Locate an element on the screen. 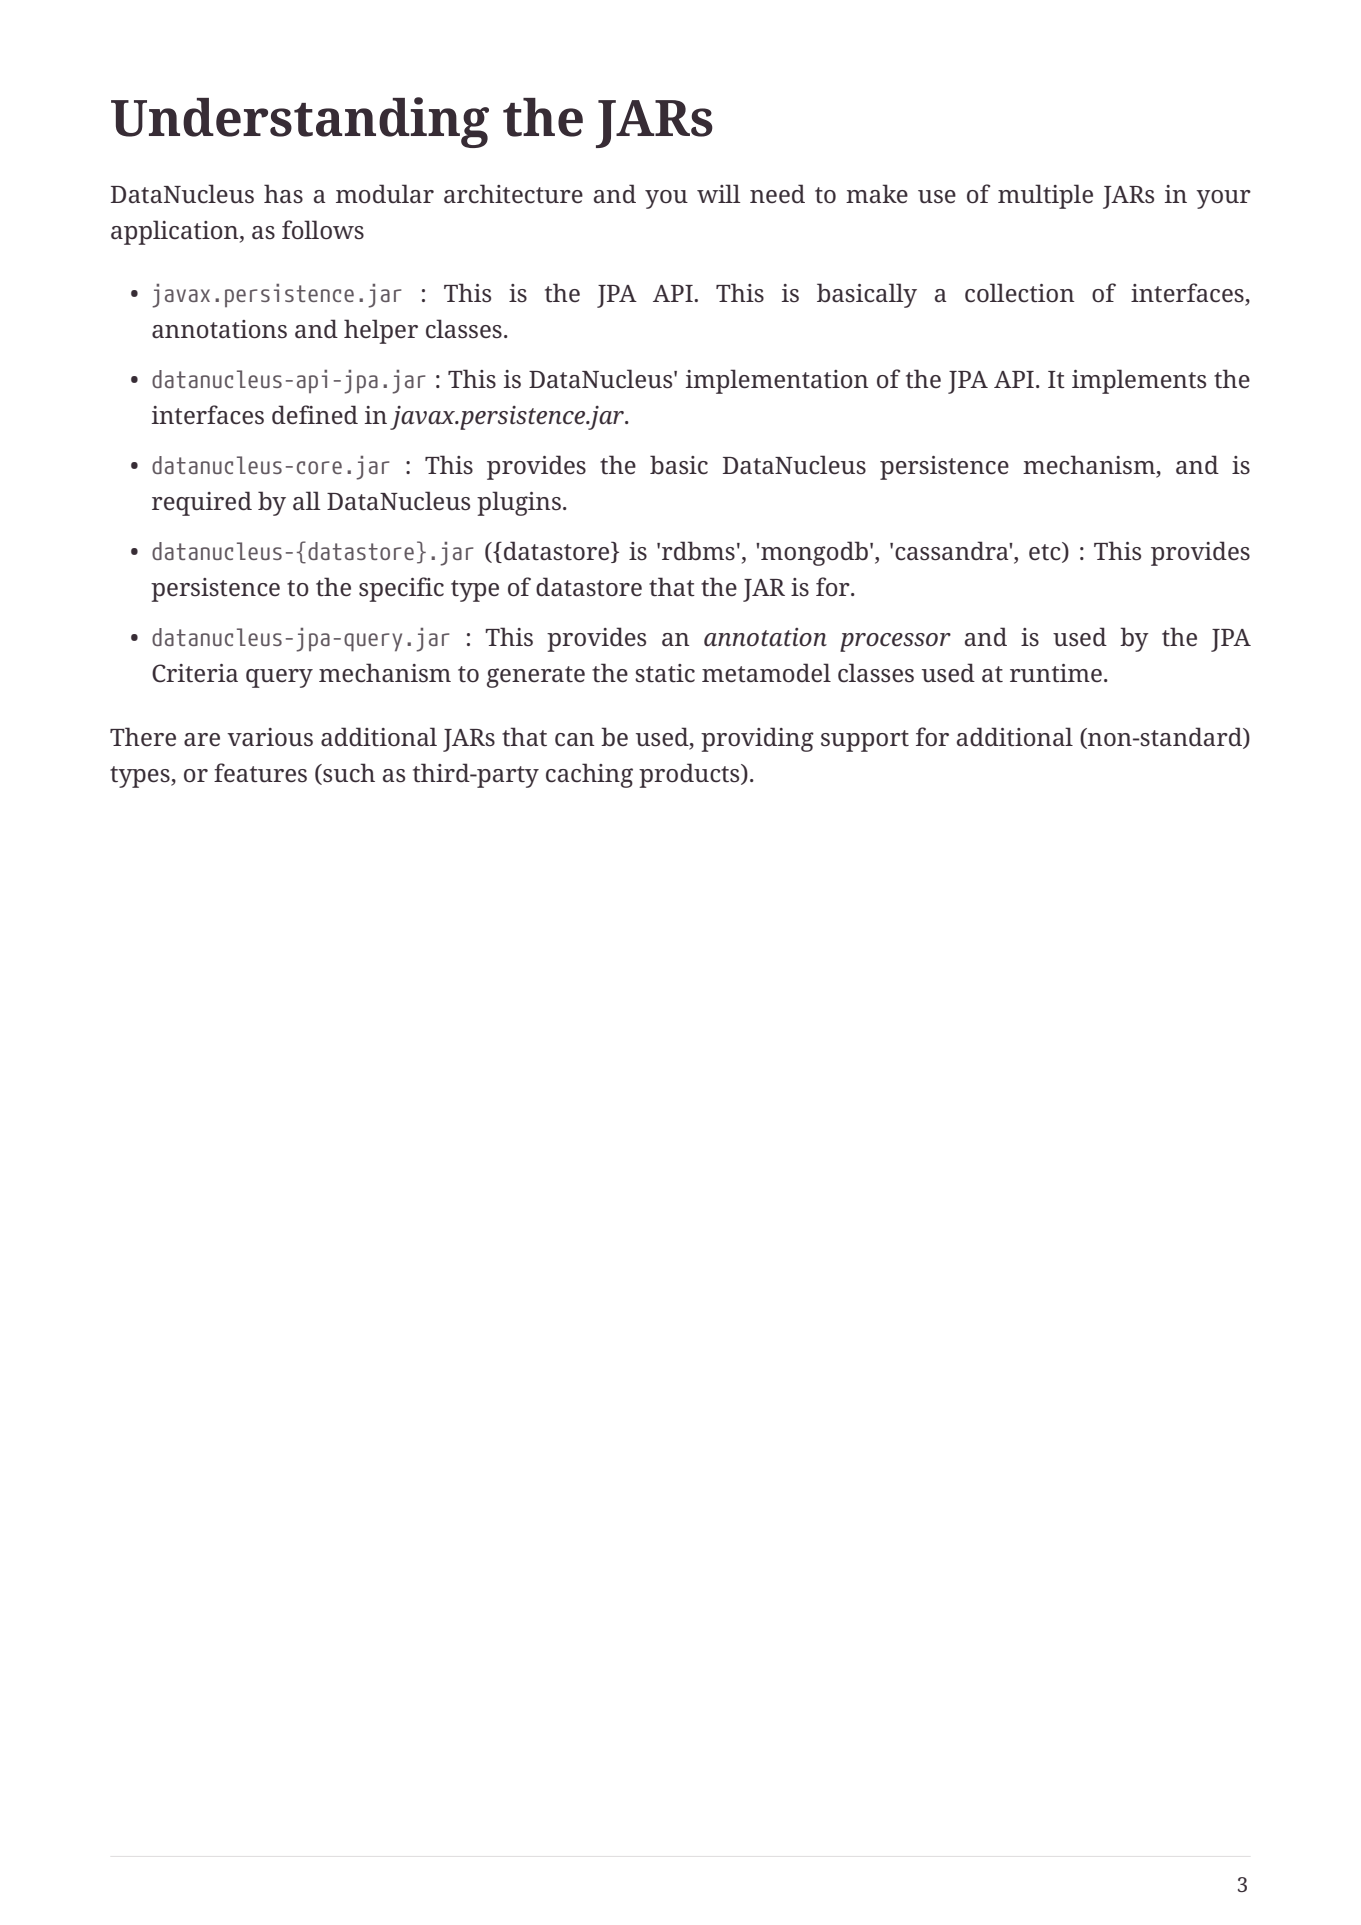  features is located at coordinates (260, 773).
